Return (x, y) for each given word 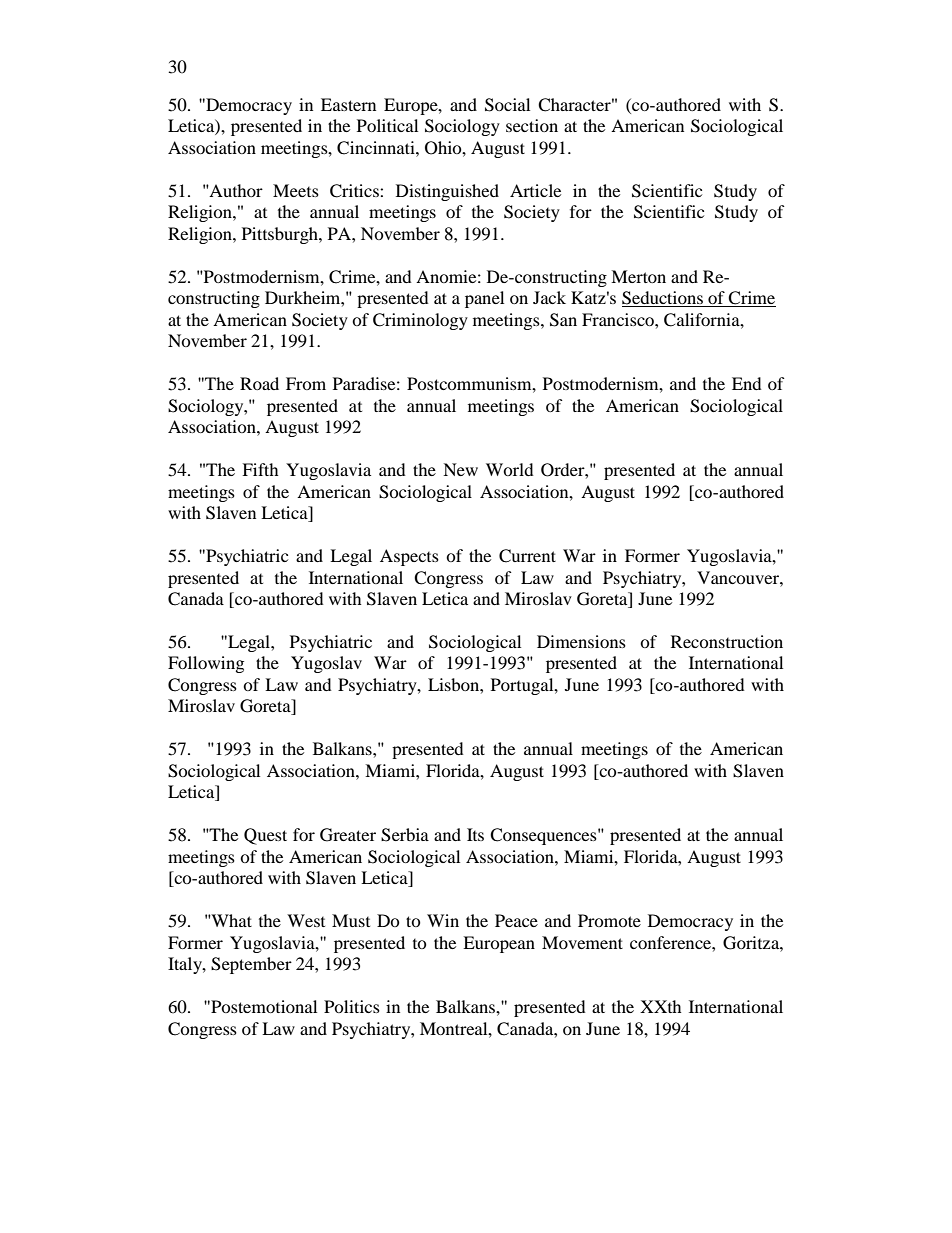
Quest (265, 836)
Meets (296, 190)
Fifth (260, 469)
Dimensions (581, 641)
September (251, 965)
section (532, 125)
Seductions (663, 299)
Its (475, 834)
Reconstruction (727, 641)
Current (527, 556)
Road (259, 383)
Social (507, 105)
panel (484, 299)
